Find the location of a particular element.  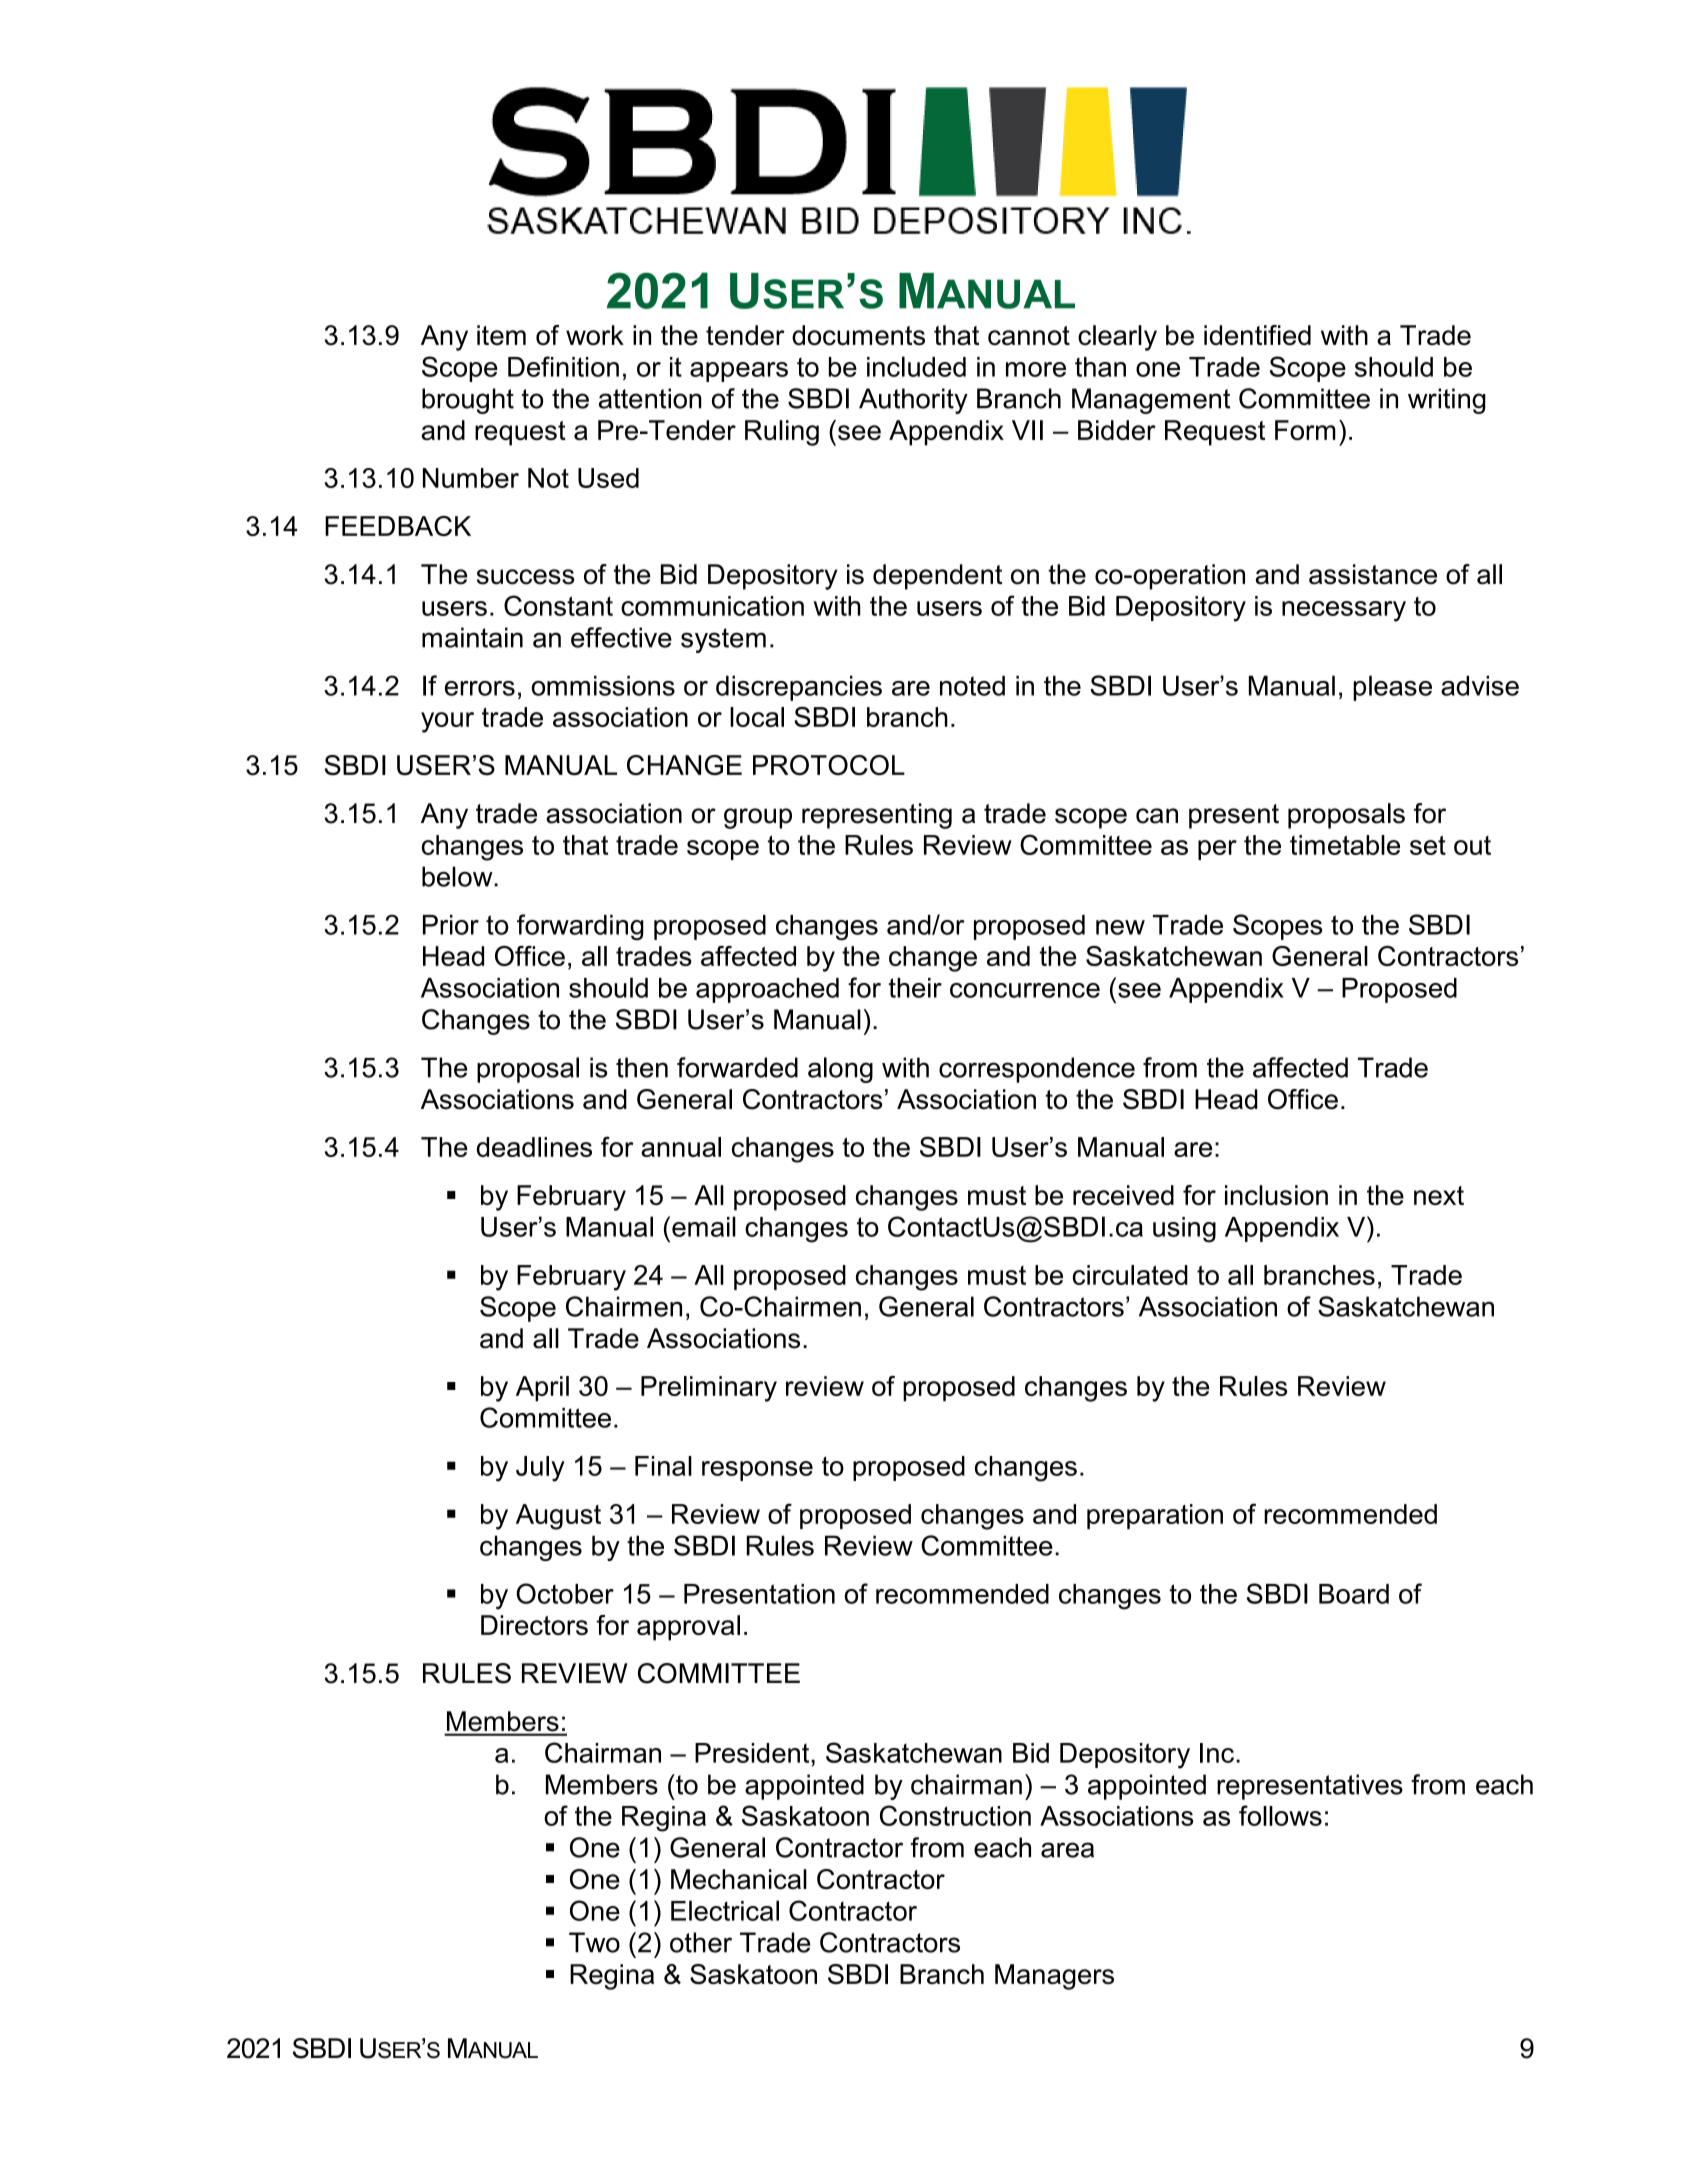

Managers is located at coordinates (1054, 1977).
